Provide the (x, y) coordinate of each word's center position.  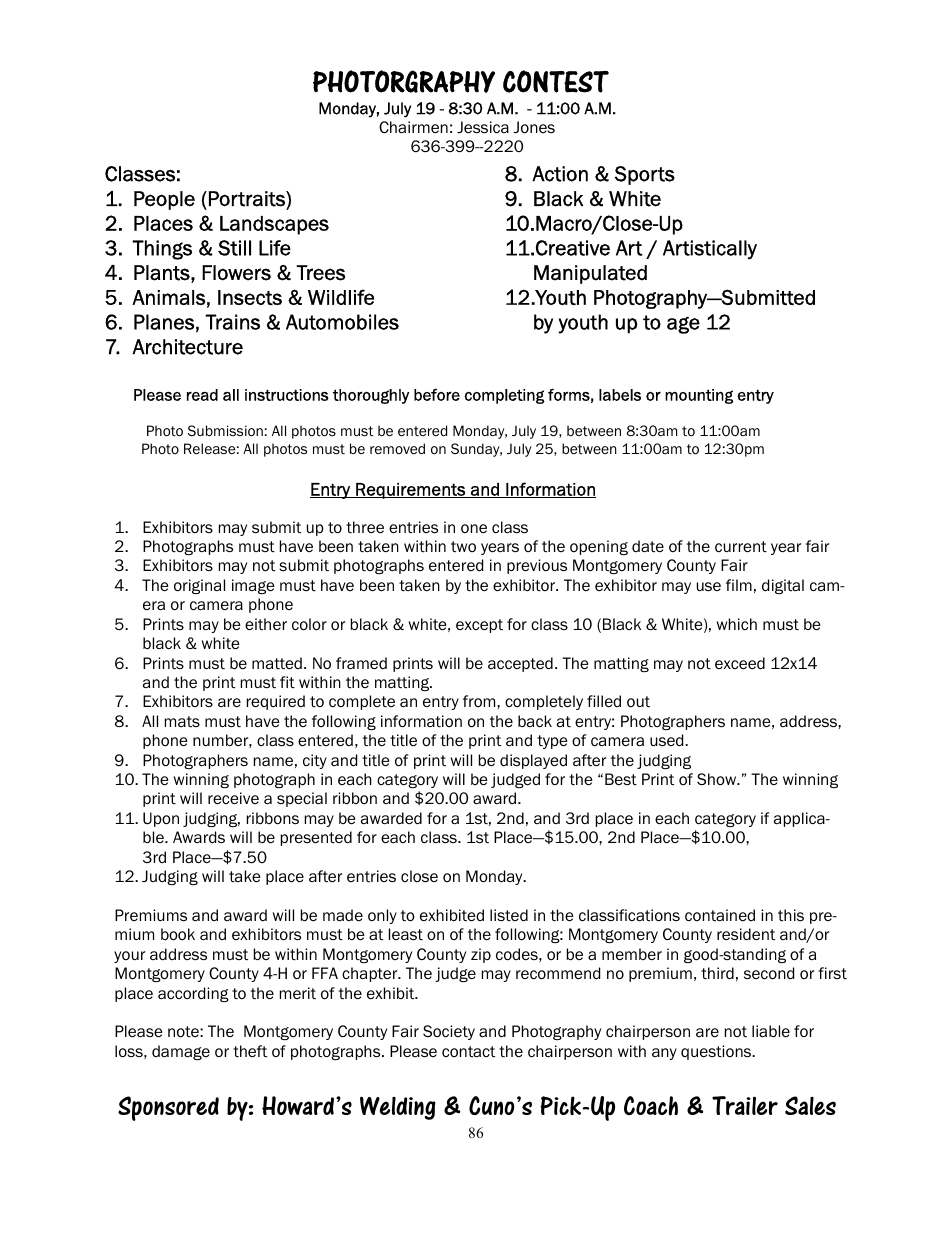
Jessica (483, 127)
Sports (644, 175)
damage (181, 1052)
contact (468, 1051)
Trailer (745, 1105)
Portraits (248, 199)
